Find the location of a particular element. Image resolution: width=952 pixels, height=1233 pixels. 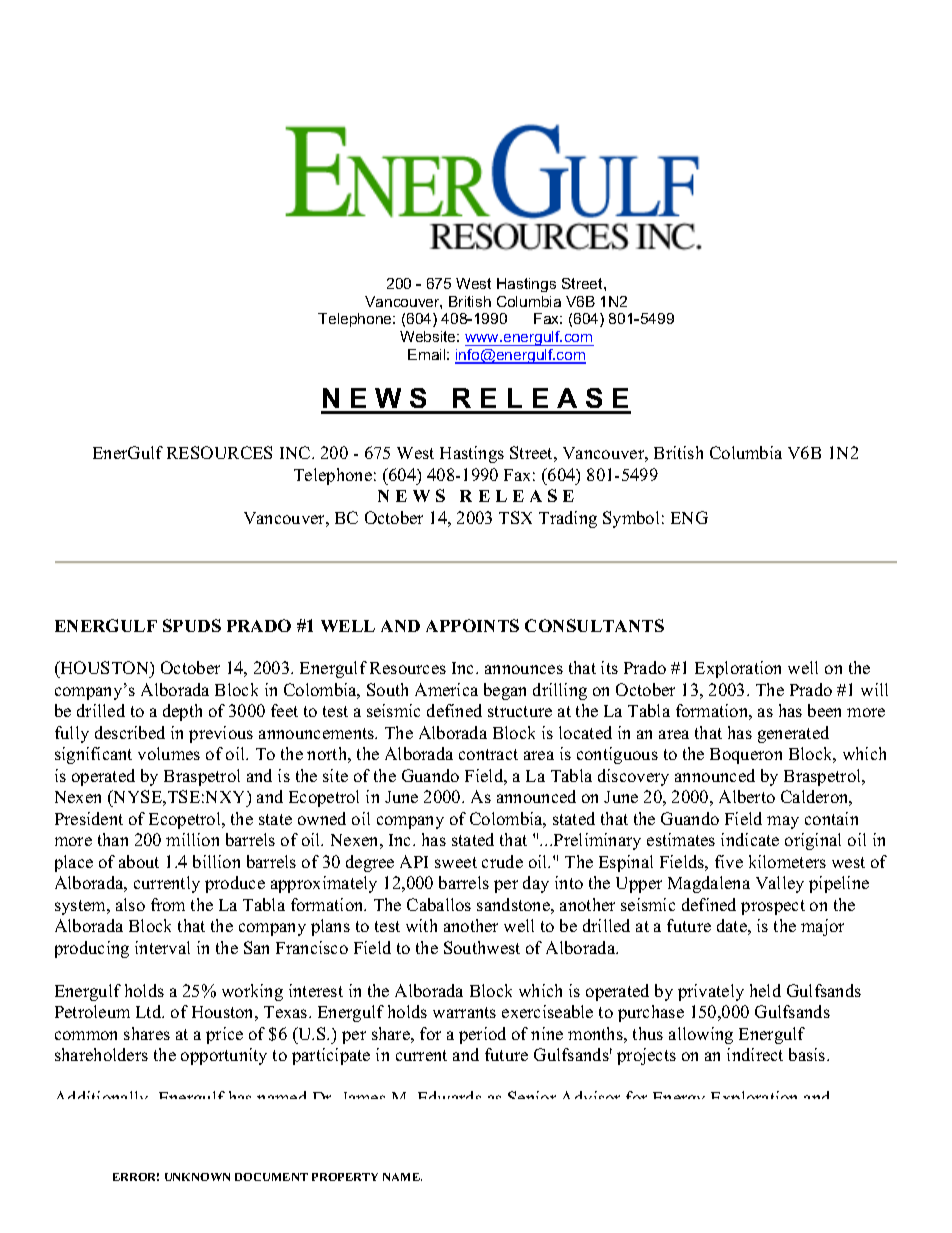

with is located at coordinates (421, 925).
